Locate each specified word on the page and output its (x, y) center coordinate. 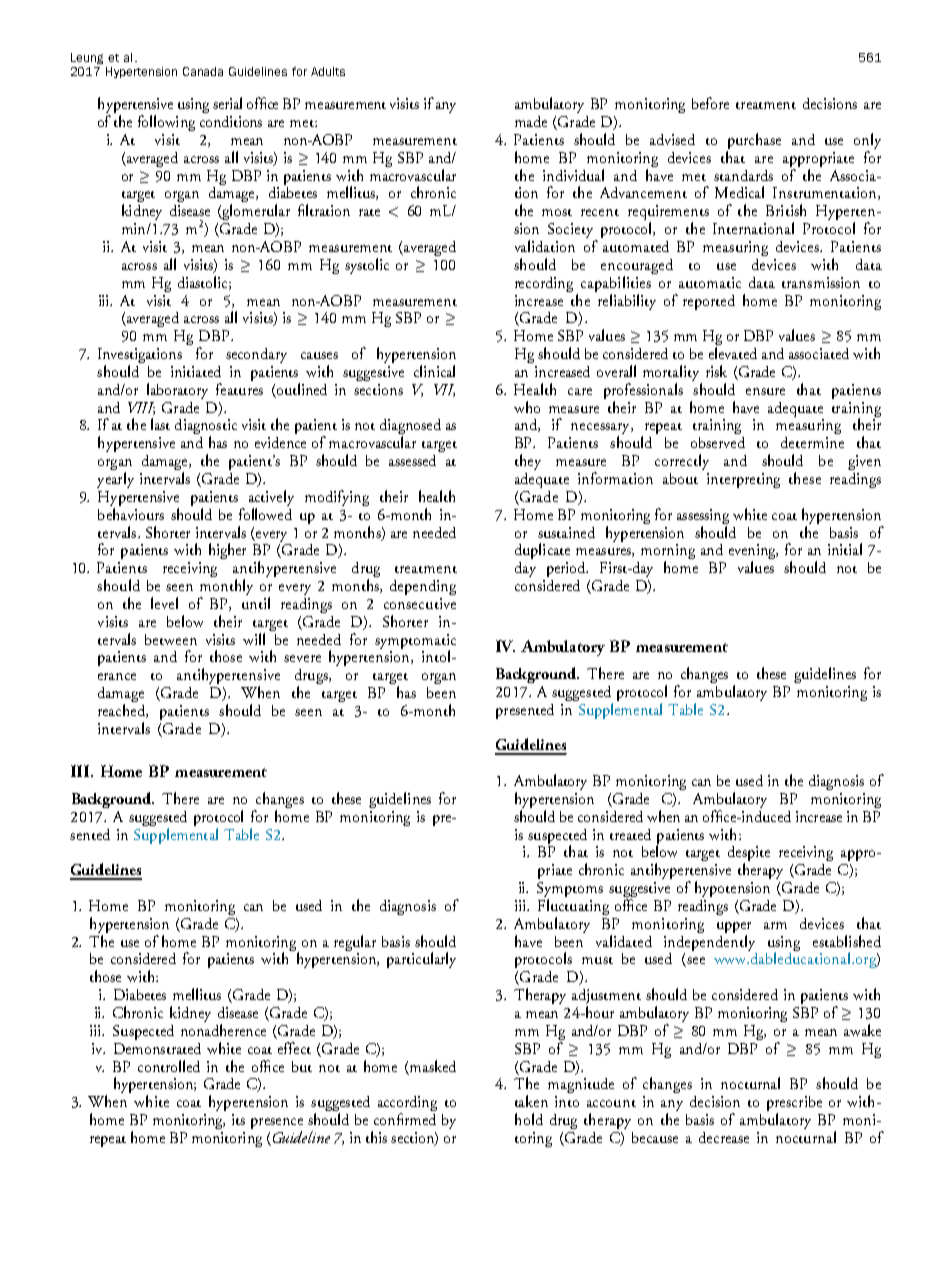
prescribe (794, 1105)
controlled (169, 1066)
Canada (203, 71)
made (531, 121)
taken (531, 1101)
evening (753, 553)
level (164, 603)
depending (423, 587)
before (710, 103)
